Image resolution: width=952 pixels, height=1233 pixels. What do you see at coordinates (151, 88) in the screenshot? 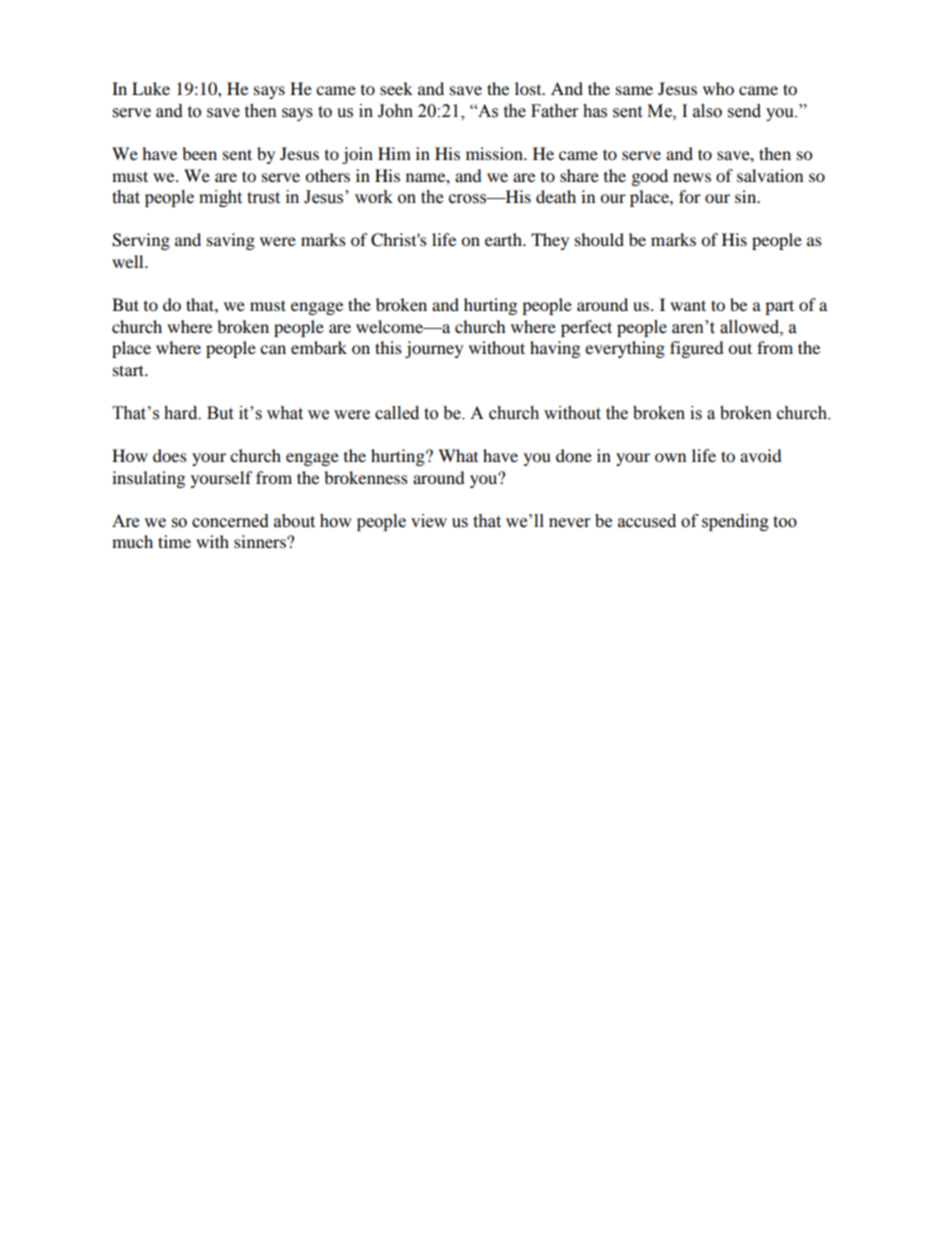
I see `Luke` at bounding box center [151, 88].
